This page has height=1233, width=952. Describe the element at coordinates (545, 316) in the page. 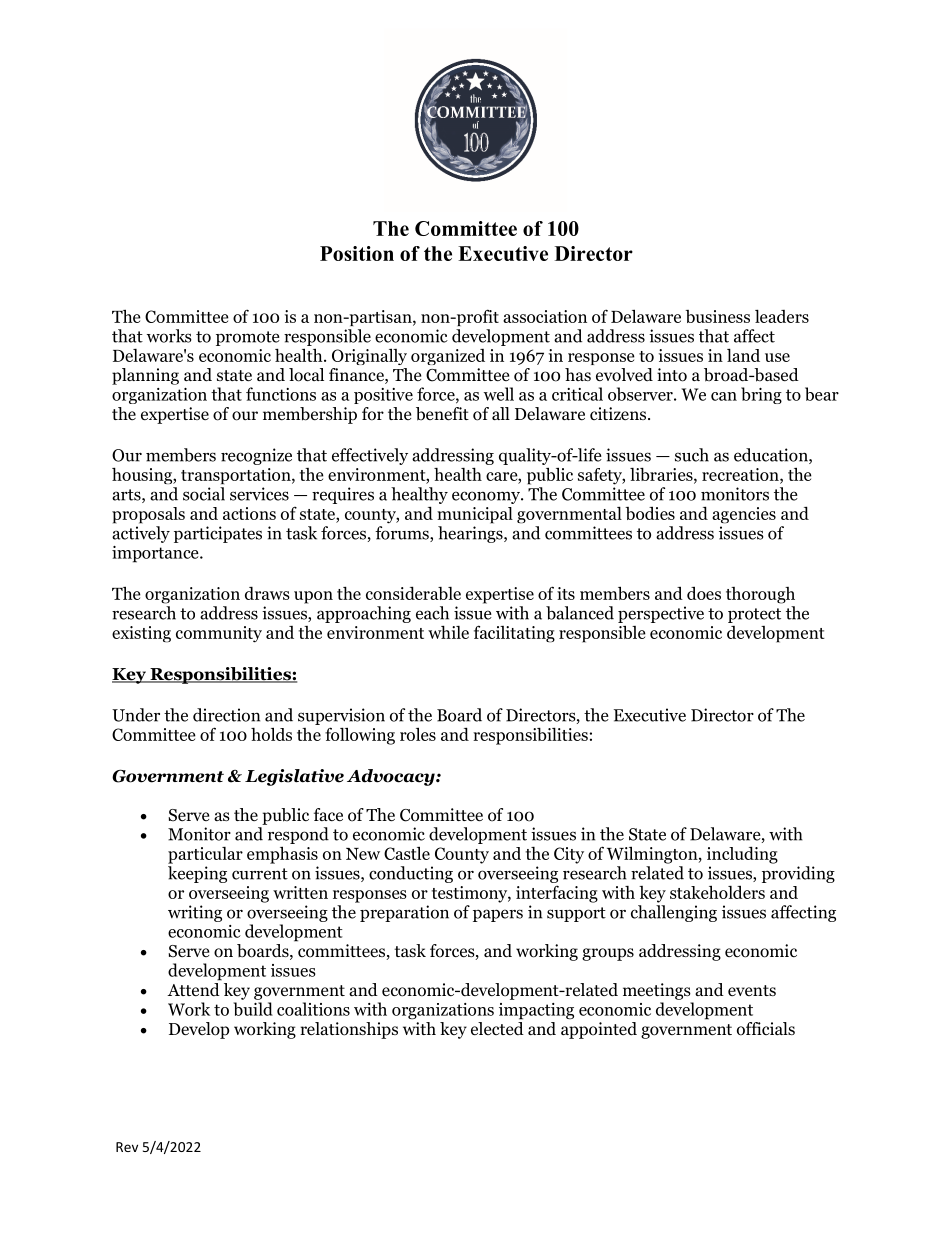

I see `association` at that location.
